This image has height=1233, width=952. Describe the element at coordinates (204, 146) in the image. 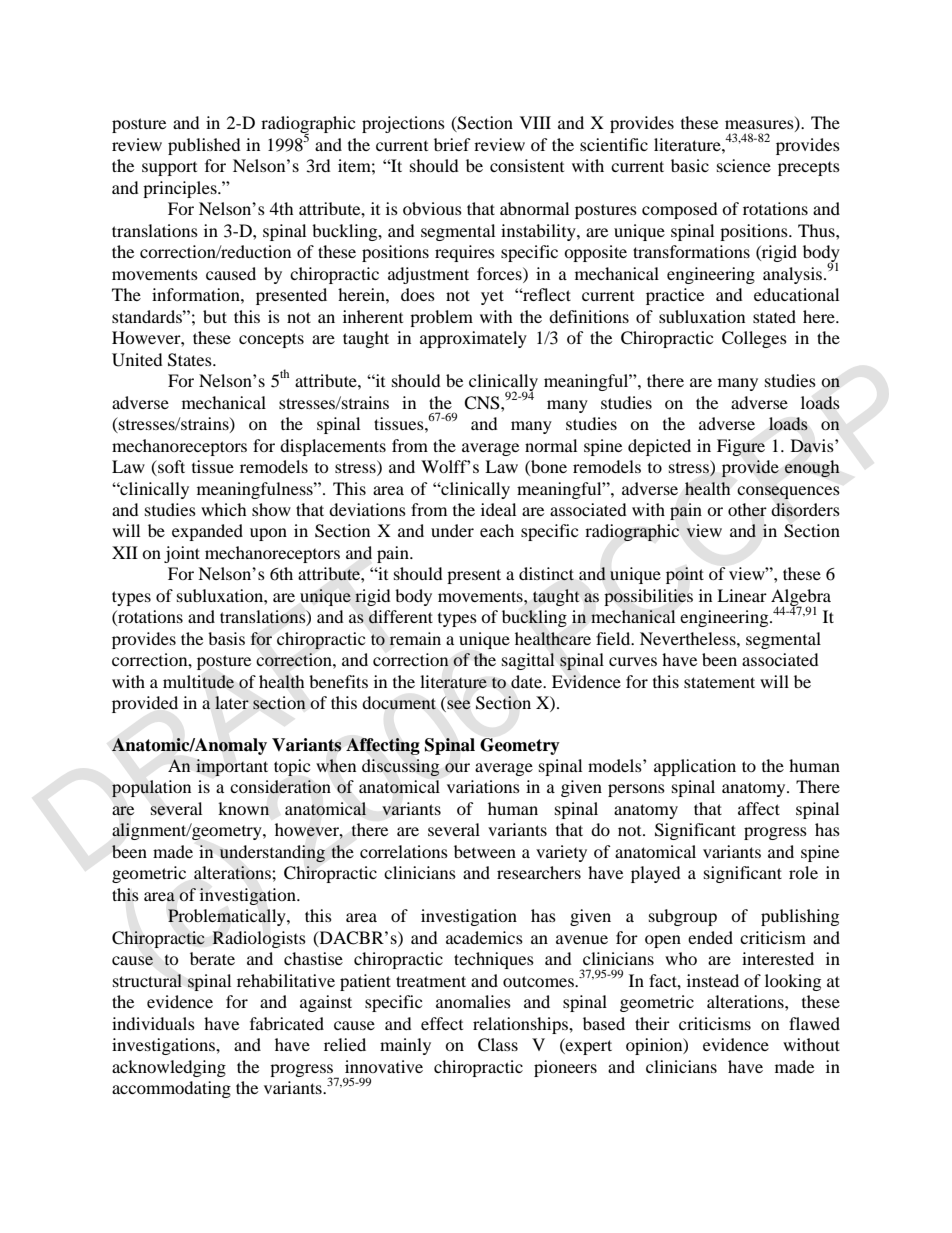

I see `published` at that location.
